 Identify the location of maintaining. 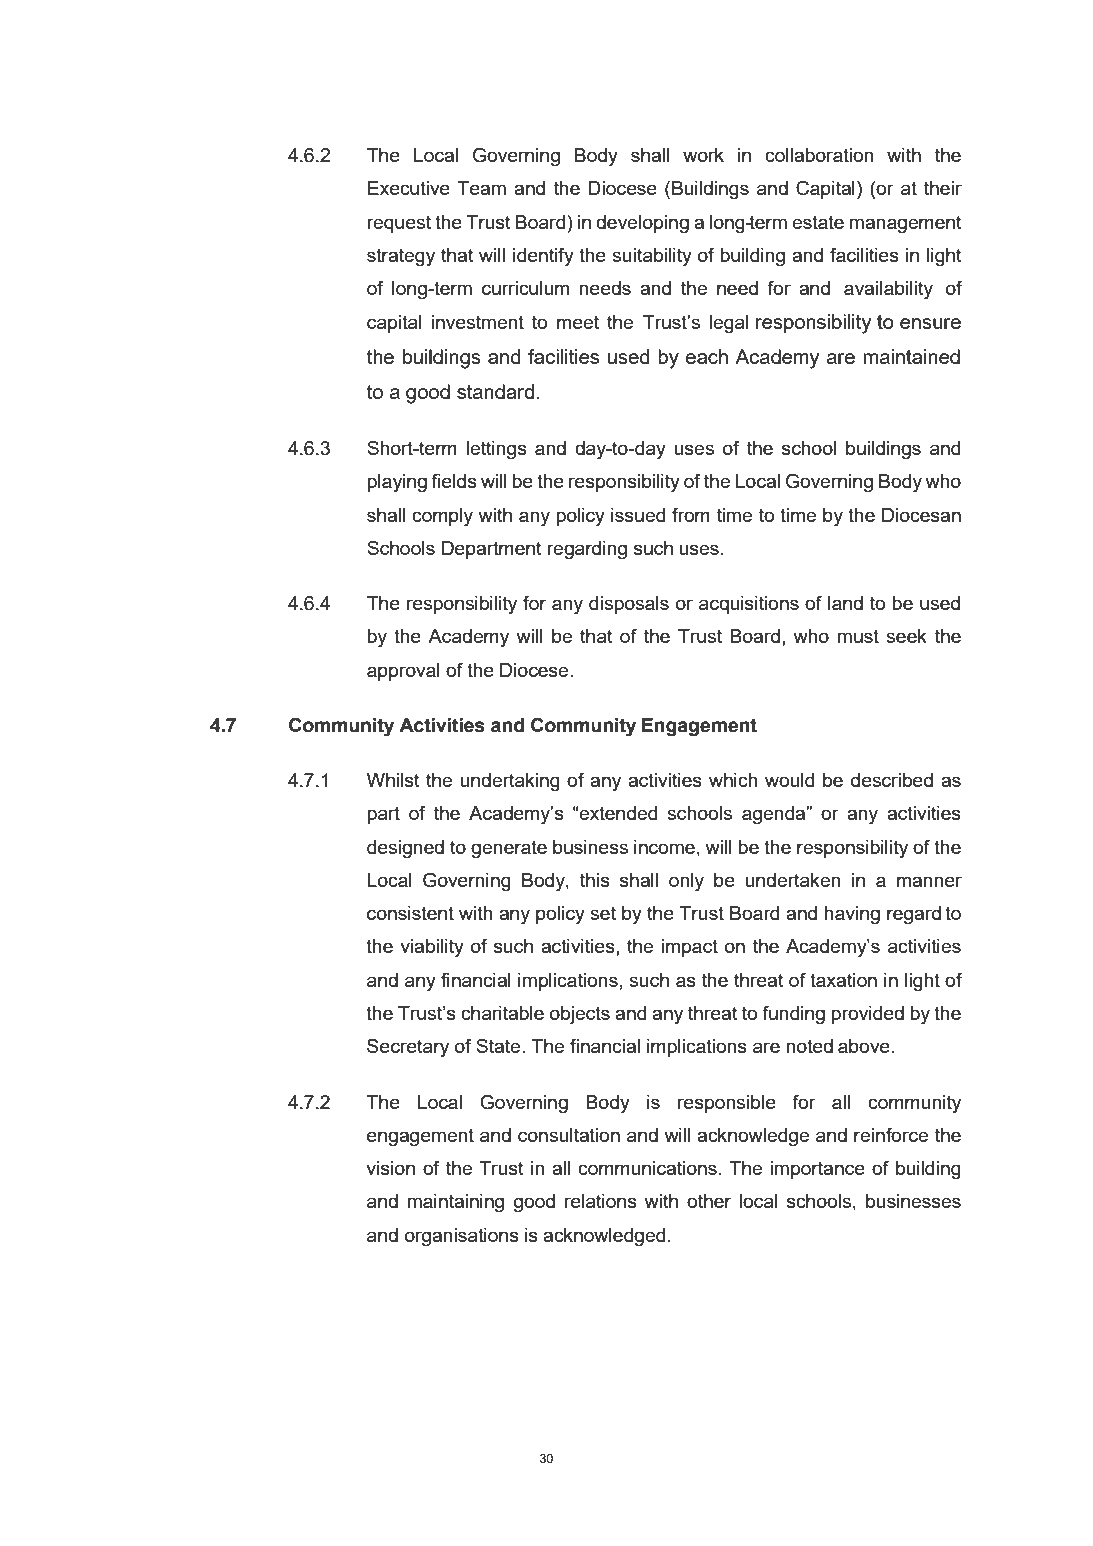
(456, 1203).
